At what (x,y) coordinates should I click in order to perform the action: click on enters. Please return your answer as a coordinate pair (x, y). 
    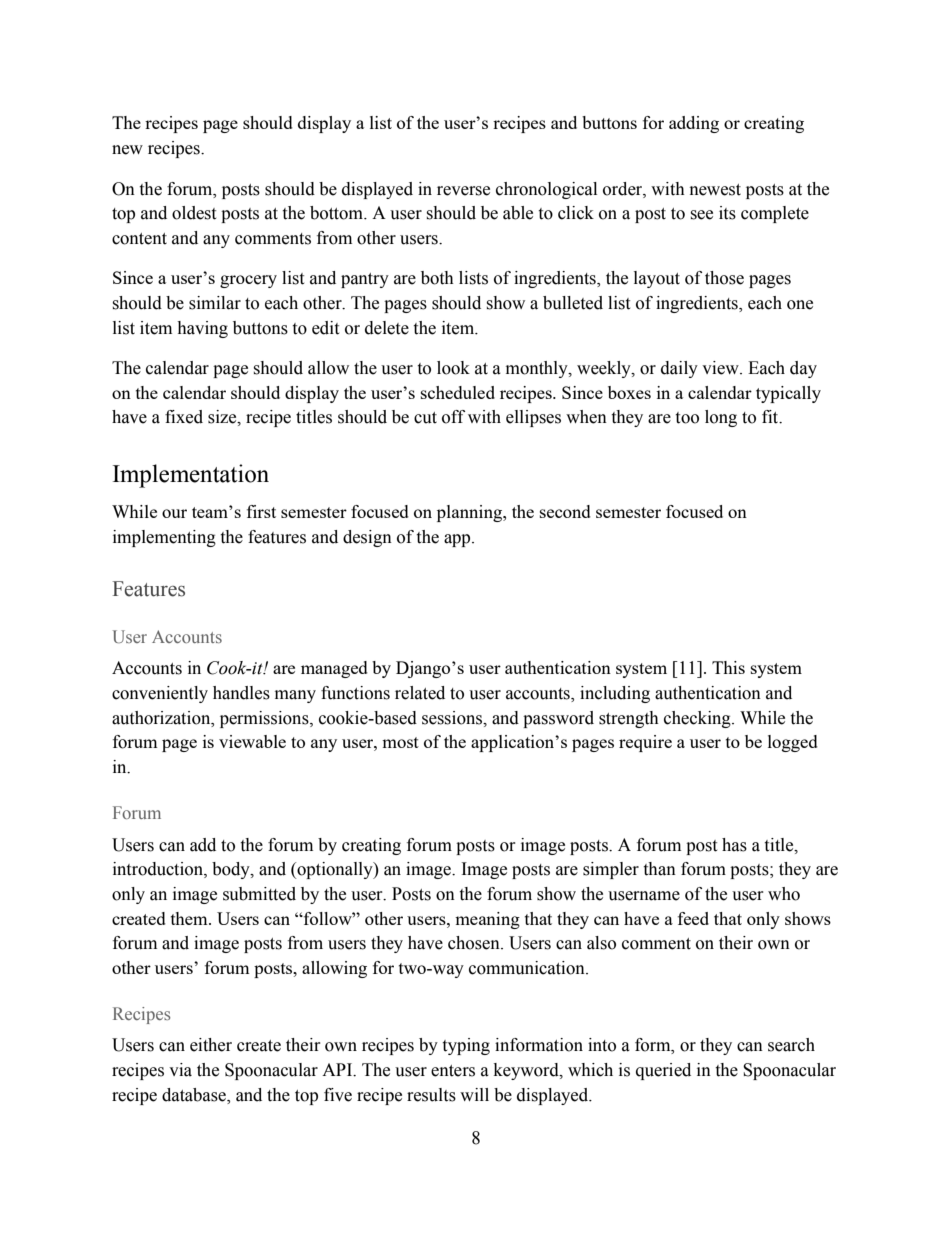
    Looking at the image, I should click on (453, 1071).
